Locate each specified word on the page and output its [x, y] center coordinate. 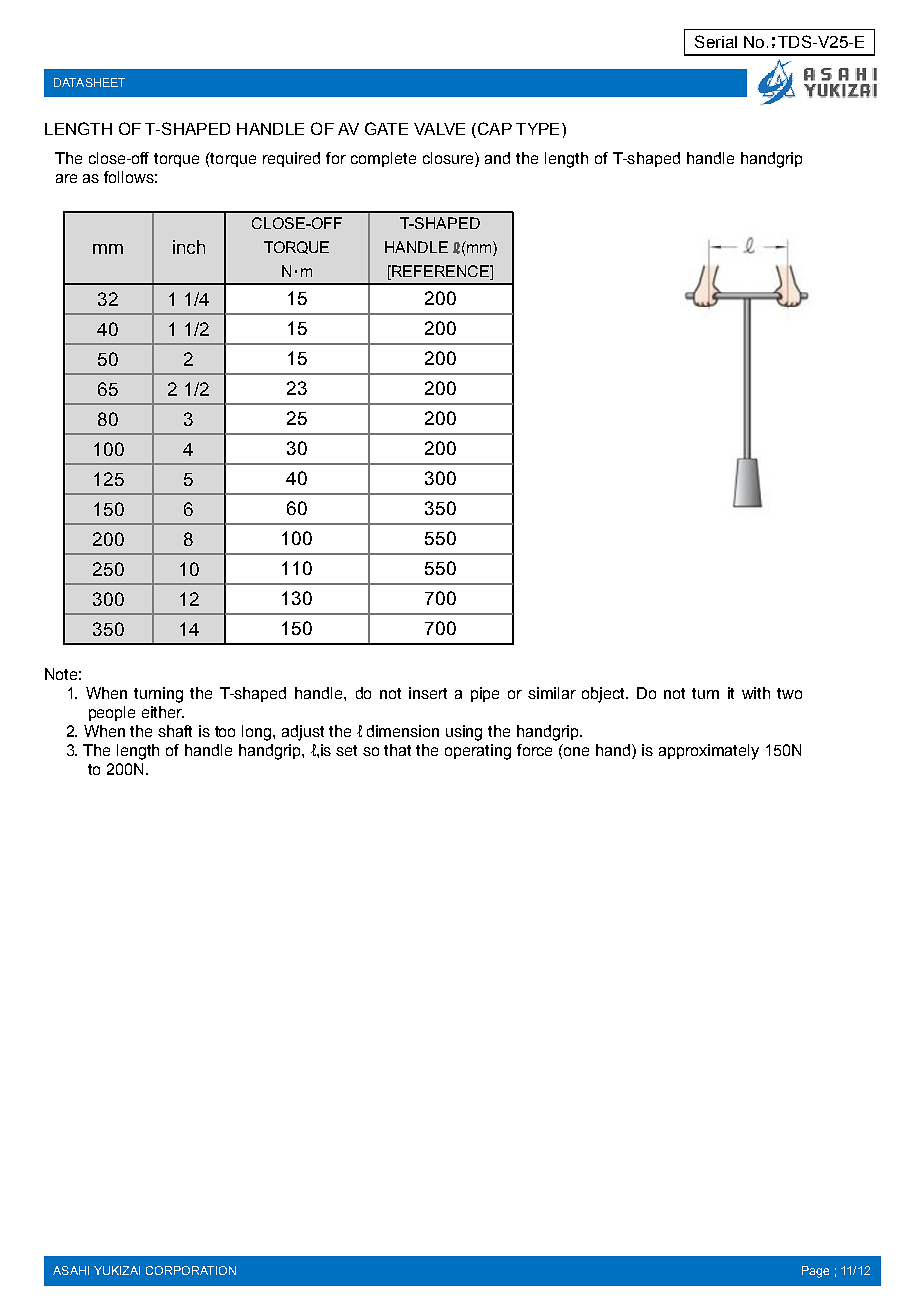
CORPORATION [191, 1270]
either [163, 712]
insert [428, 693]
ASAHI [71, 1270]
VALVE [439, 129]
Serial [716, 41]
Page [815, 1272]
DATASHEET [89, 82]
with [756, 693]
